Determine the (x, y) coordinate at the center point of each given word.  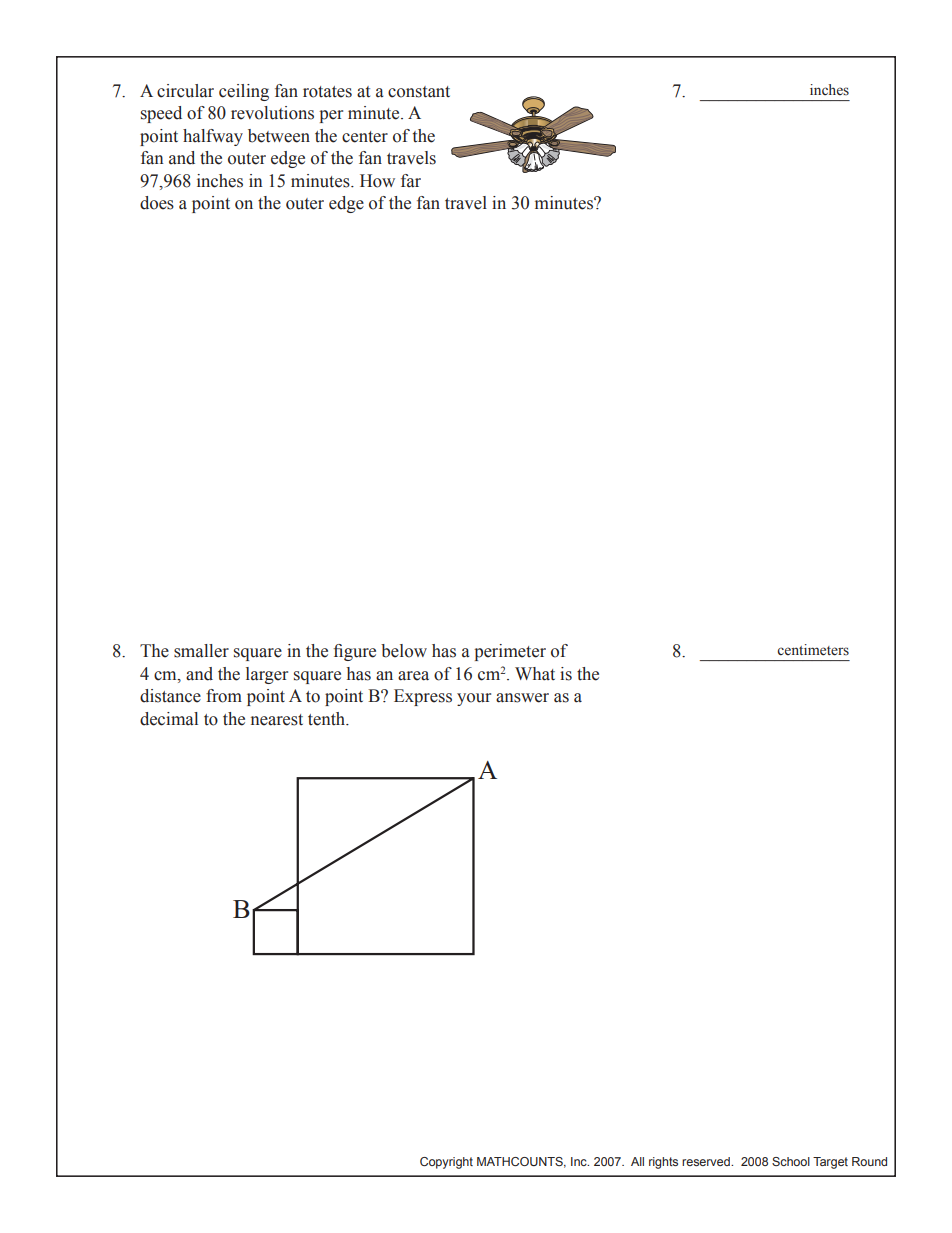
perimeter (510, 652)
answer (522, 698)
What (535, 674)
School (791, 1161)
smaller (201, 651)
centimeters (813, 650)
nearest (277, 720)
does (157, 203)
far (411, 181)
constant (419, 92)
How (377, 181)
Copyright (446, 1163)
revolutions (272, 113)
